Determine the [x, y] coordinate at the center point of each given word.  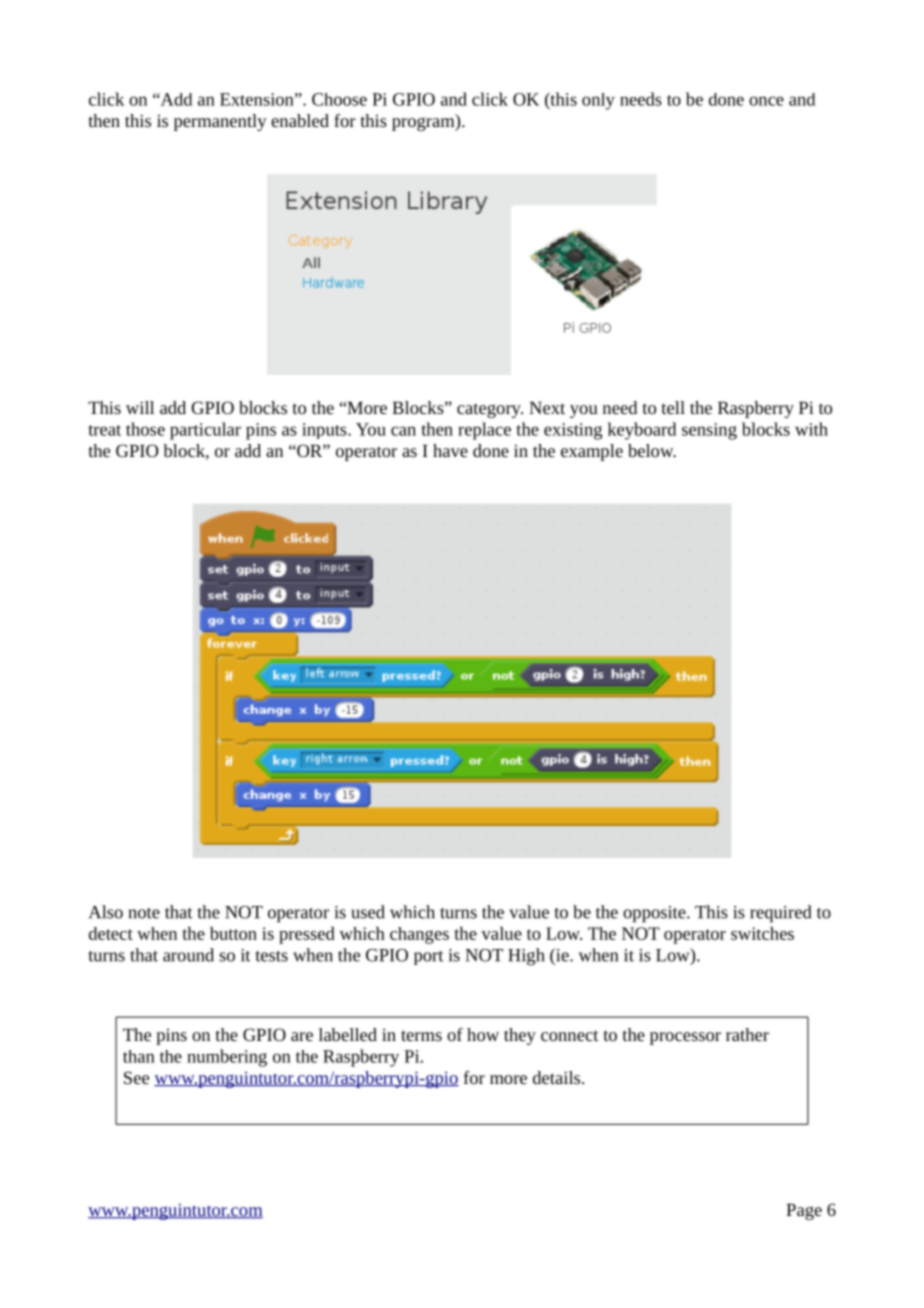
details [558, 1077]
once [766, 101]
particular [205, 431]
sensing [709, 431]
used [368, 912]
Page [804, 1211]
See [136, 1077]
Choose [339, 99]
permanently [220, 122]
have [450, 450]
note [144, 913]
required [780, 914]
